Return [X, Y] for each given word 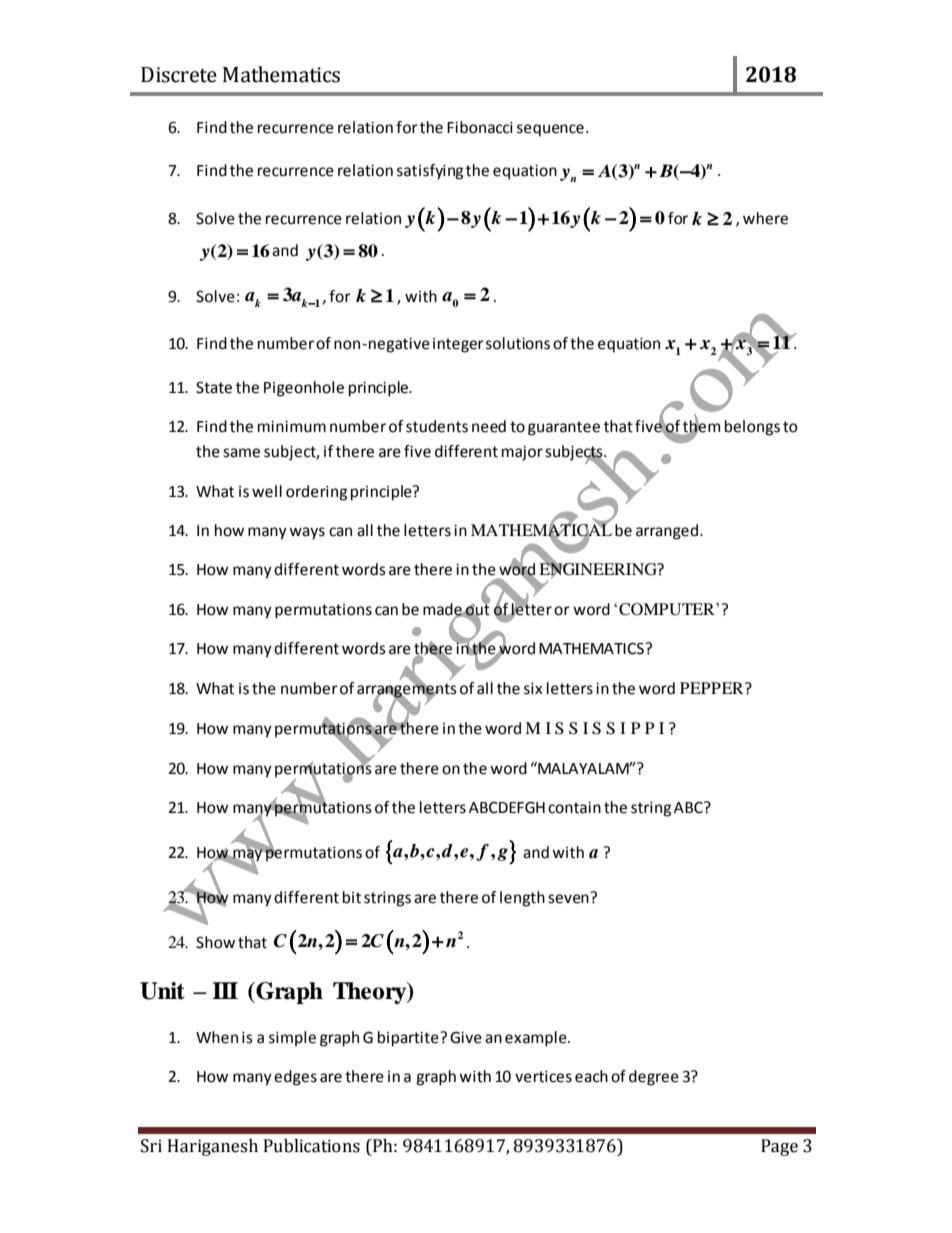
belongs [752, 428]
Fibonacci [480, 127]
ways [307, 533]
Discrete [179, 75]
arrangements [407, 691]
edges [295, 1078]
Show [215, 942]
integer [458, 345]
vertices [543, 1077]
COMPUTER [667, 609]
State [214, 387]
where [765, 218]
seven [568, 899]
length [522, 899]
